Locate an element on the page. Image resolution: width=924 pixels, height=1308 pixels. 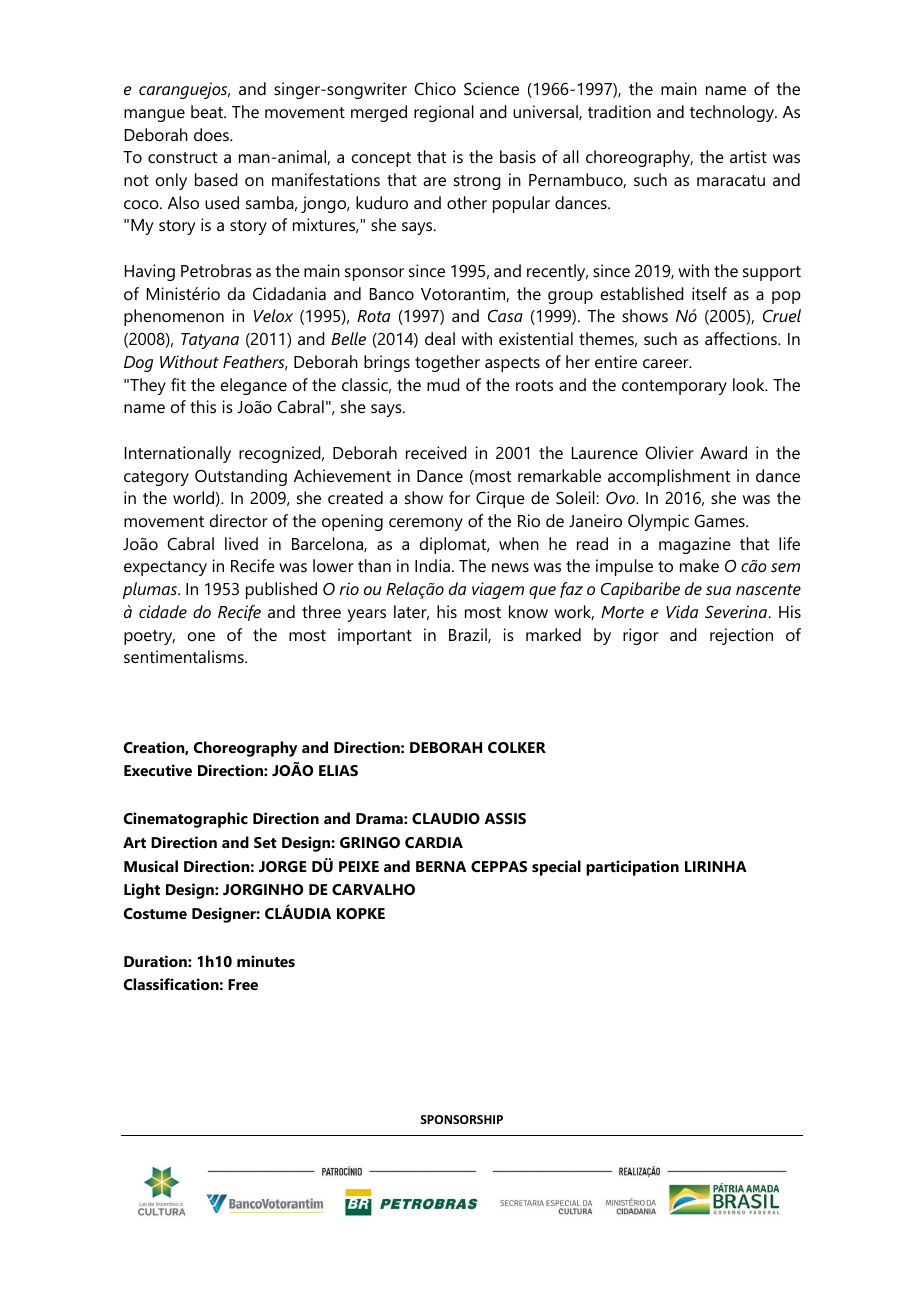
Tatyana is located at coordinates (210, 341).
